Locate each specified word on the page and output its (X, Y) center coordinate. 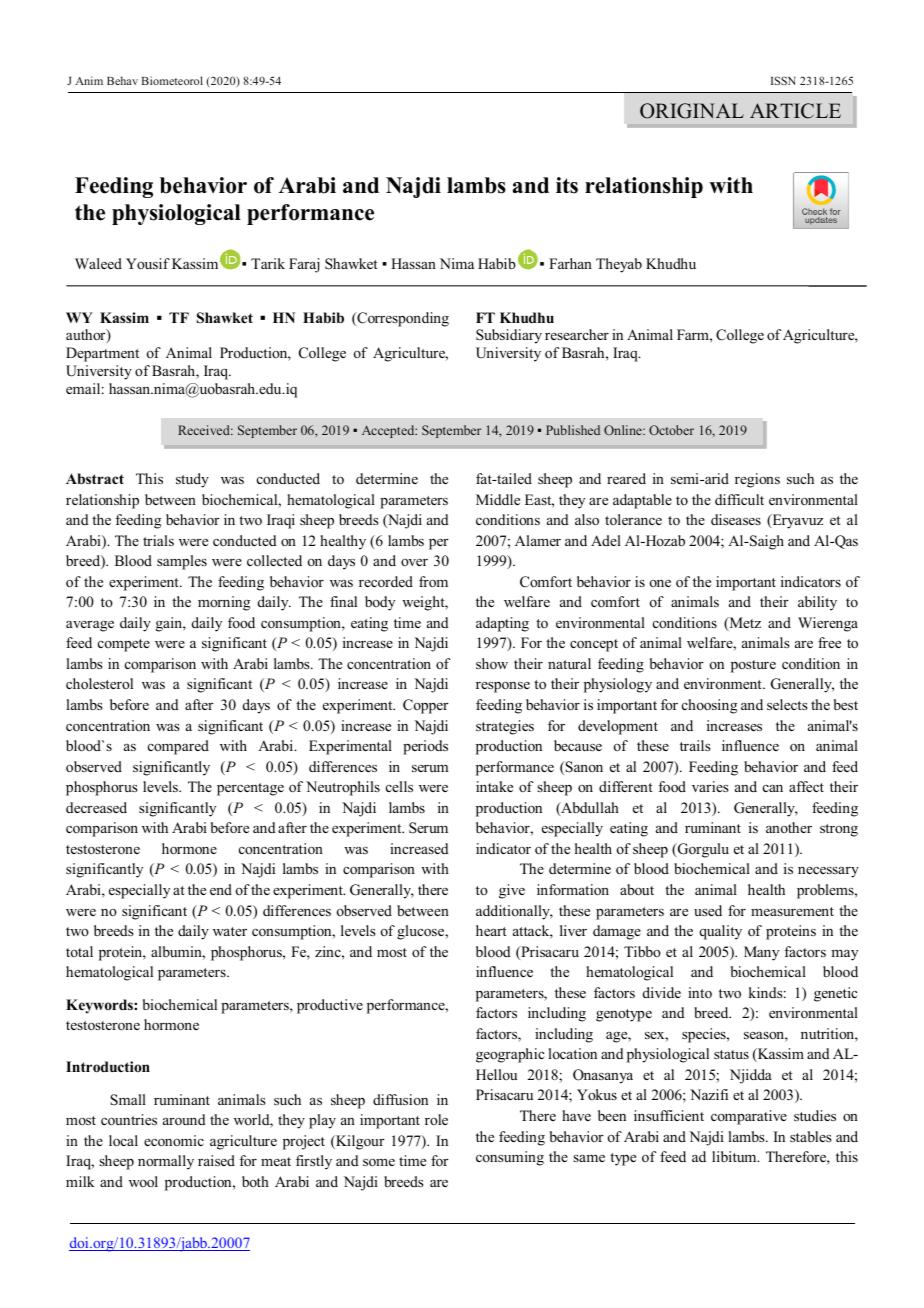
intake (494, 786)
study (192, 480)
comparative (749, 1117)
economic (174, 1140)
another (789, 827)
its (567, 185)
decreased (96, 807)
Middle (498, 499)
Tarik (268, 263)
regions (757, 480)
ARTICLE (795, 111)
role (436, 1119)
